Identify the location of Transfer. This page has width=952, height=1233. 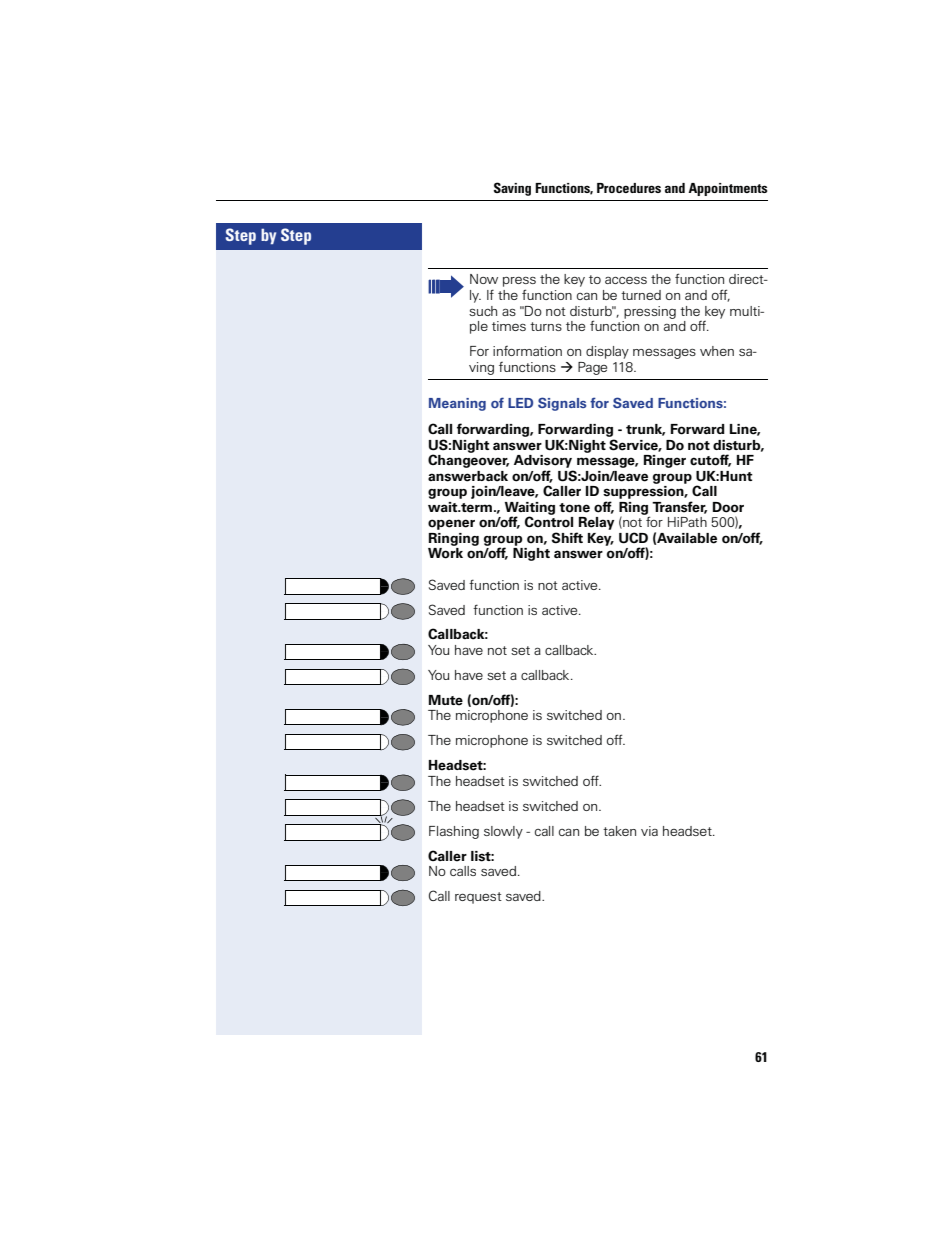
(679, 507).
